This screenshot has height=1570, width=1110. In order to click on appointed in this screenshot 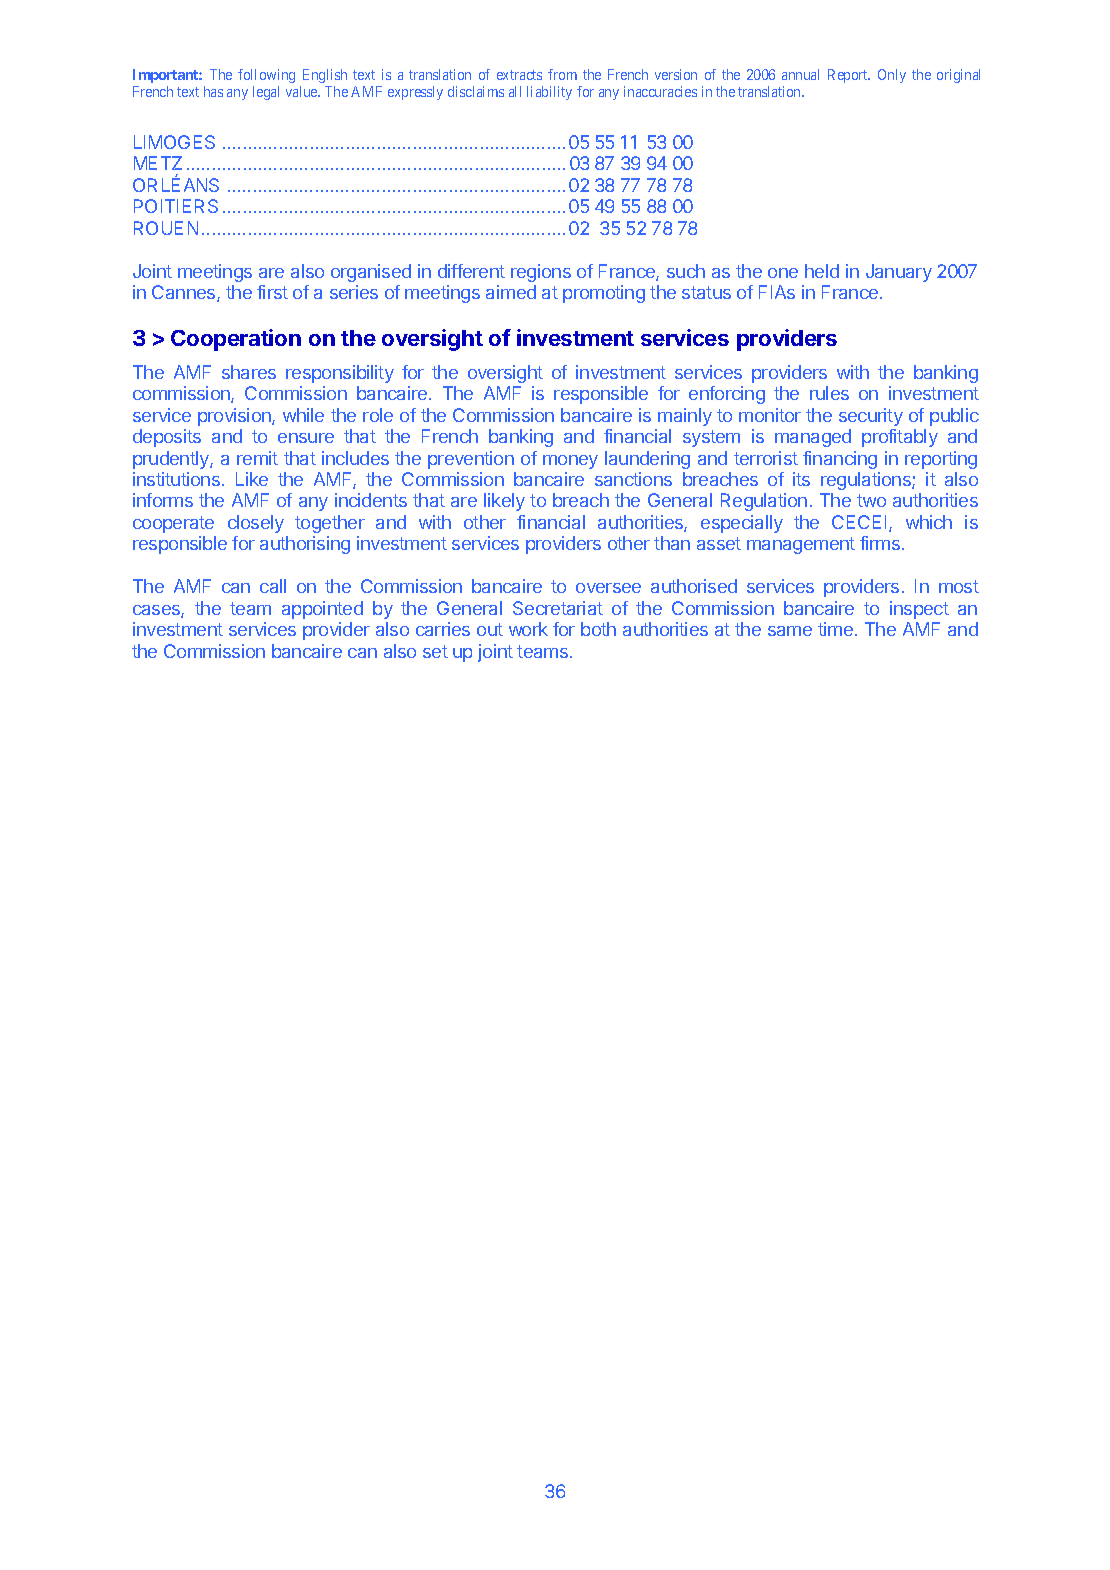, I will do `click(322, 610)`.
